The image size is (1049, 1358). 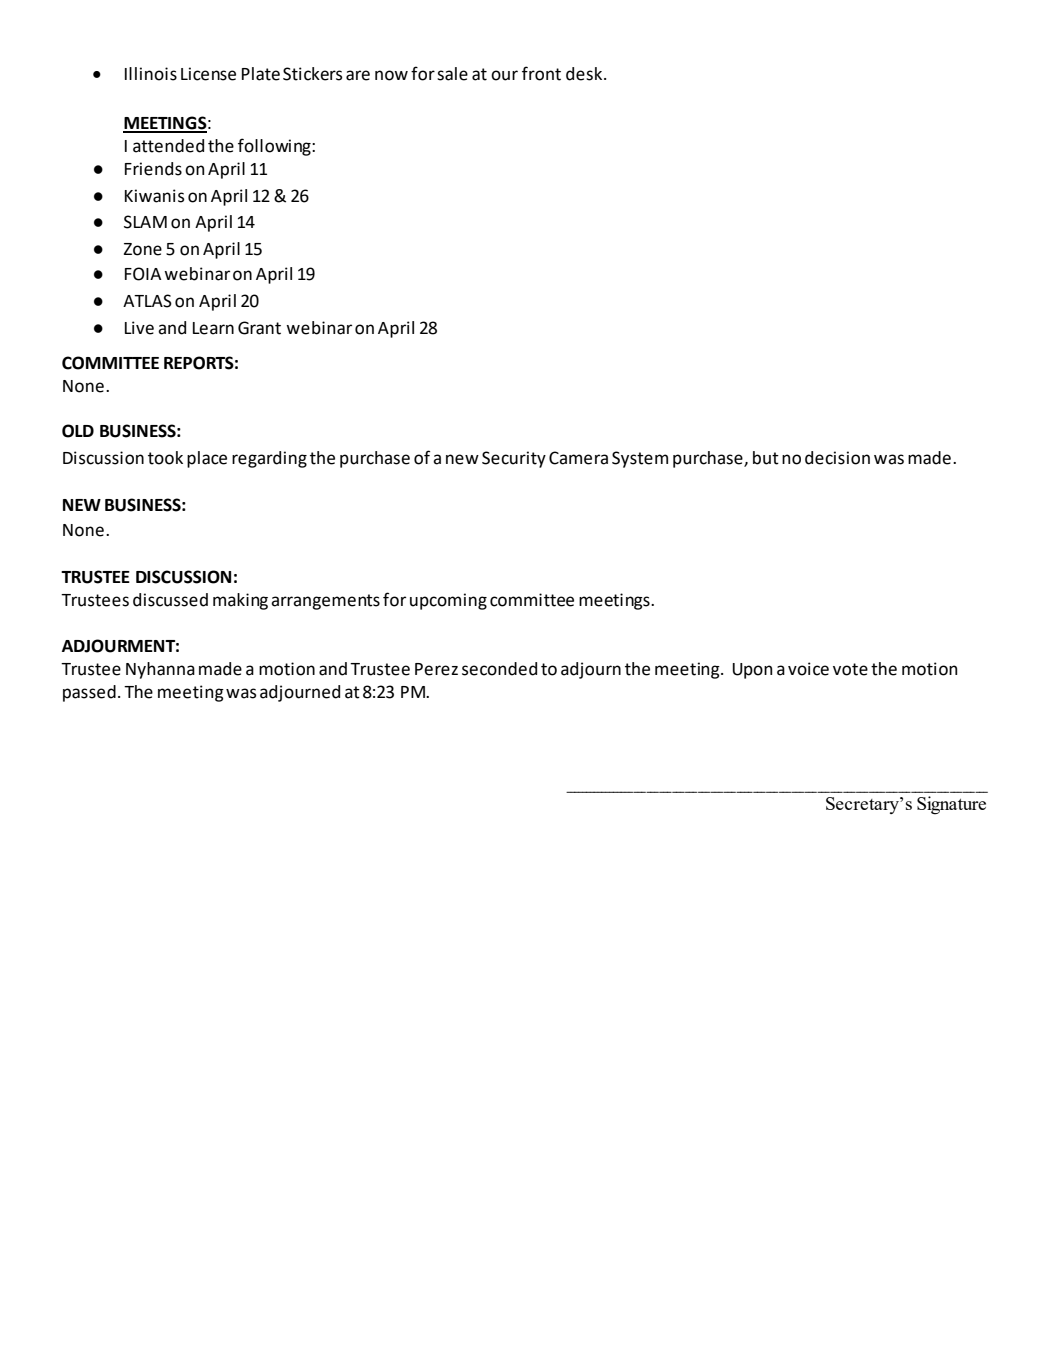 I want to click on decision, so click(x=837, y=458).
